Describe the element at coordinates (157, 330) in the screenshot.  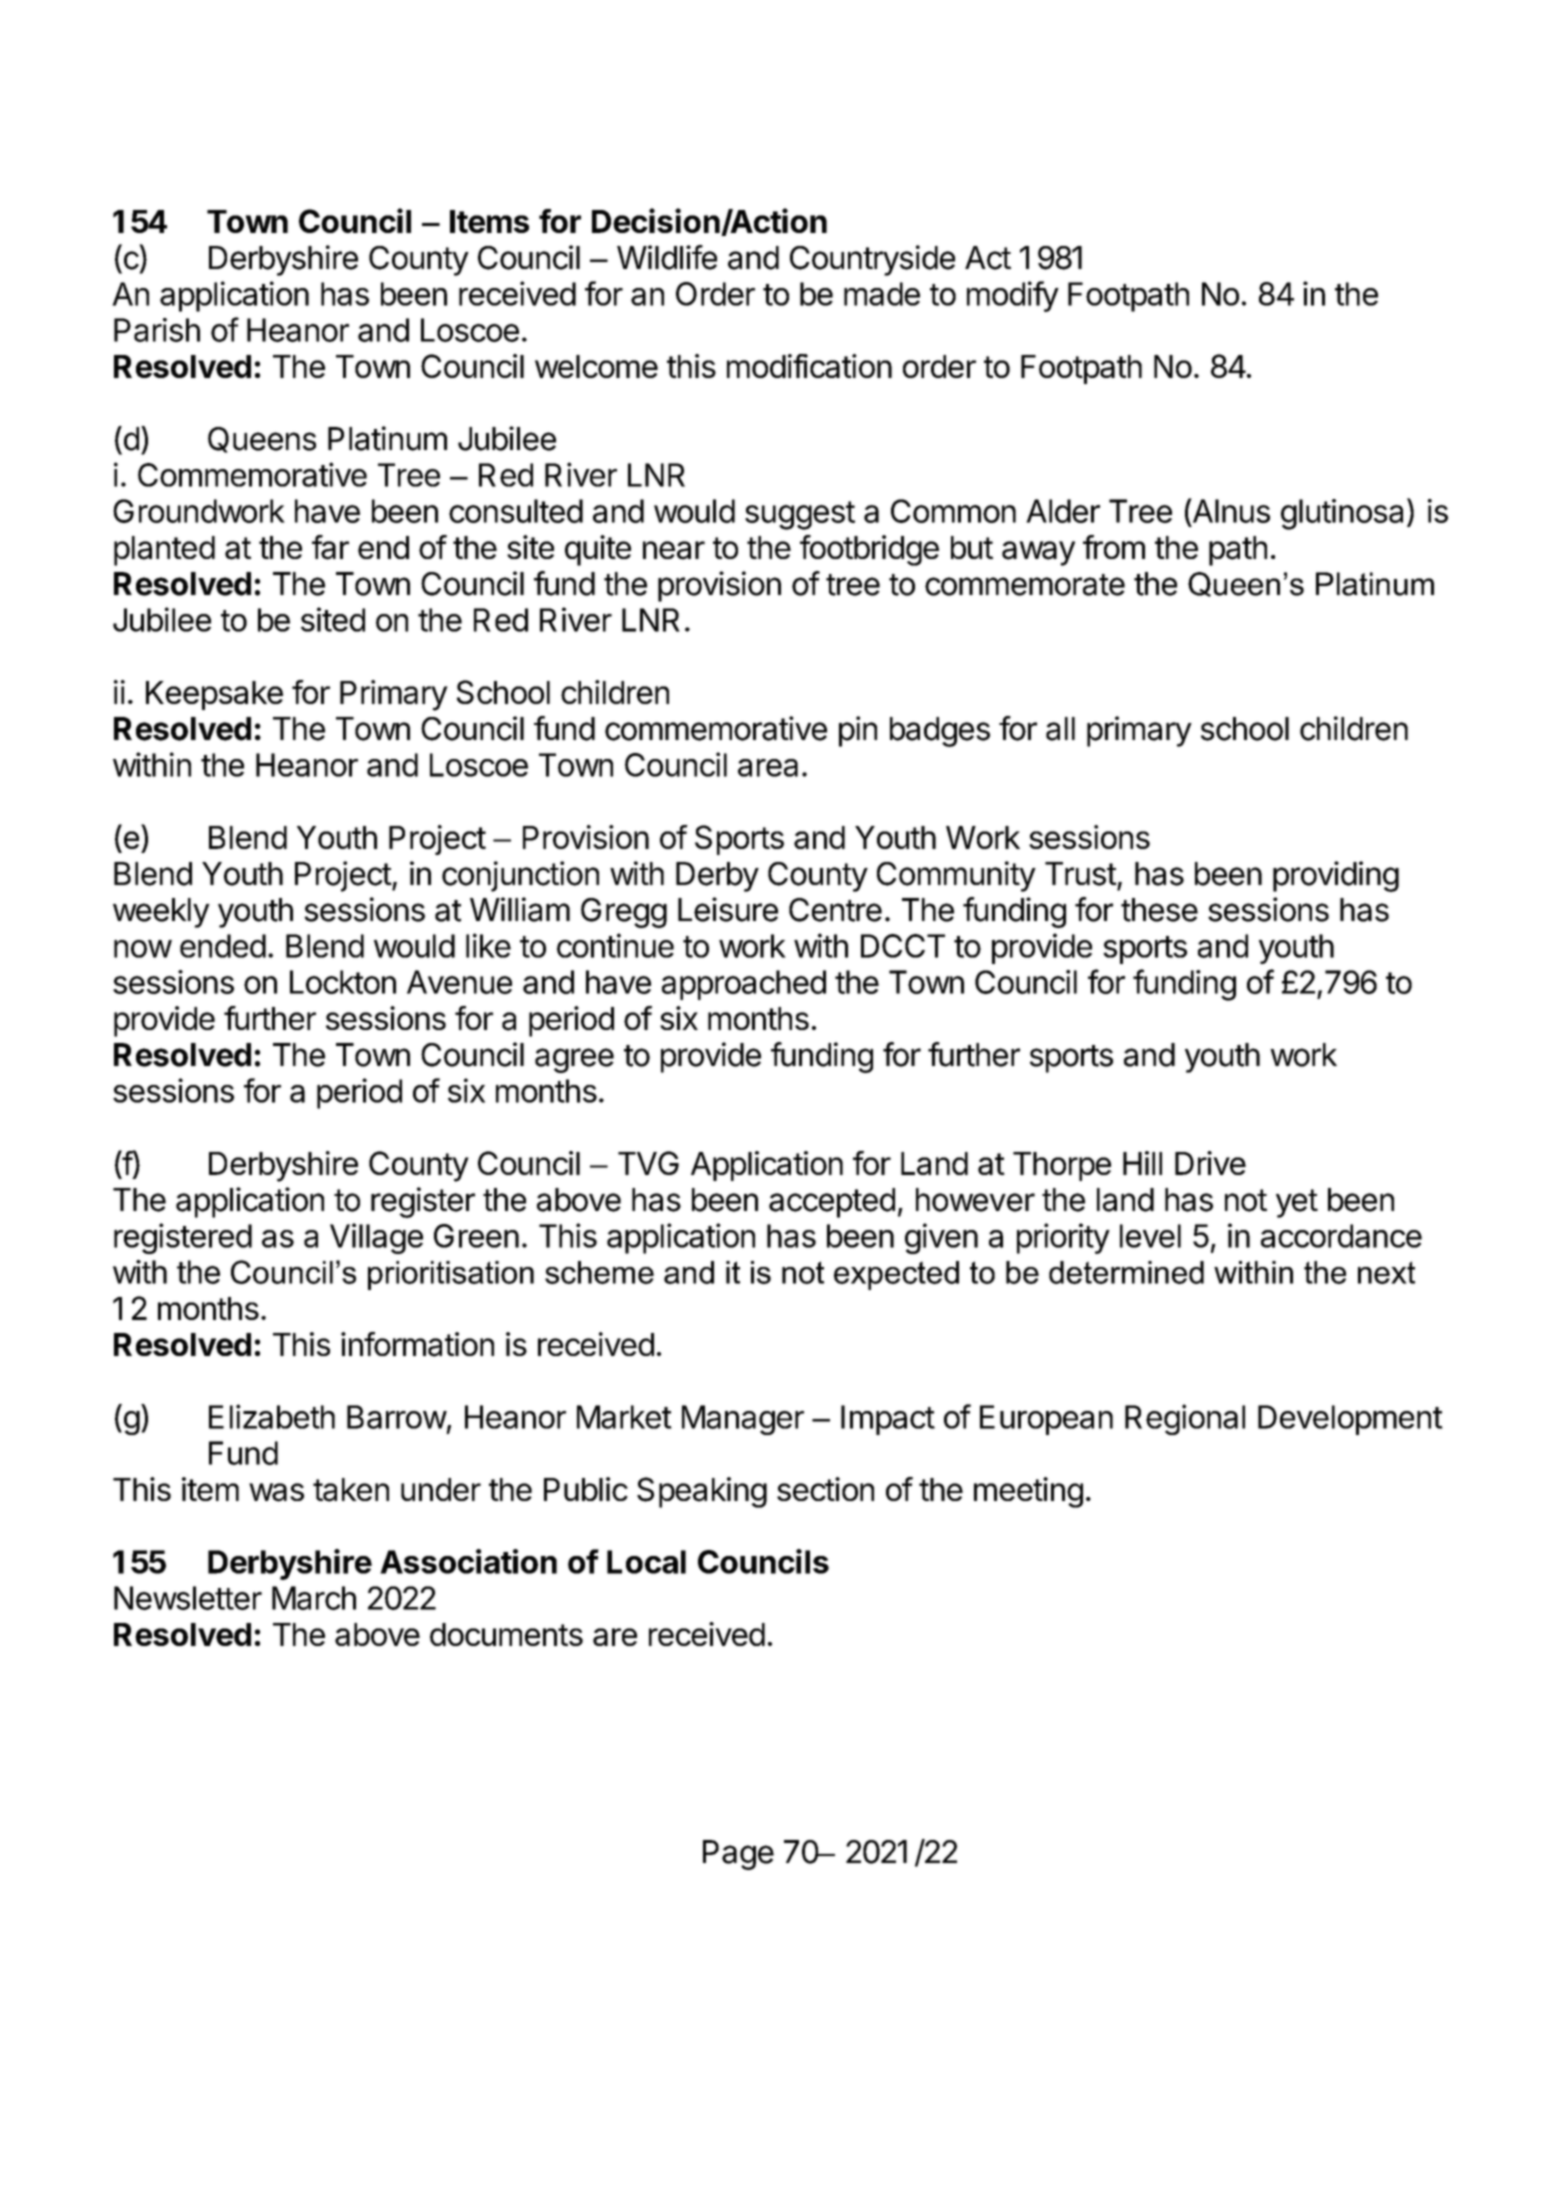
I see `Parish` at that location.
